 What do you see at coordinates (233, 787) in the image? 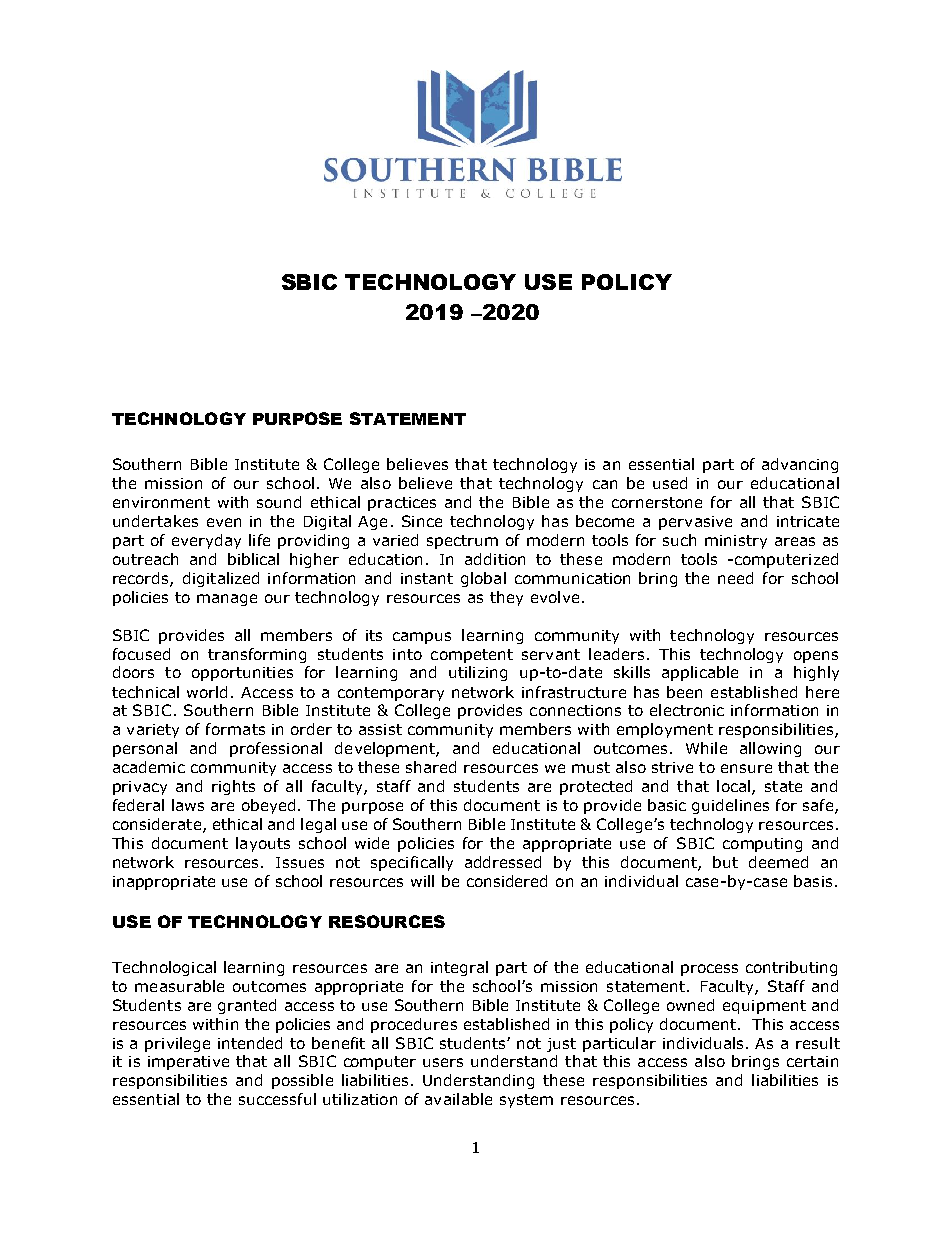
I see `rights` at bounding box center [233, 787].
